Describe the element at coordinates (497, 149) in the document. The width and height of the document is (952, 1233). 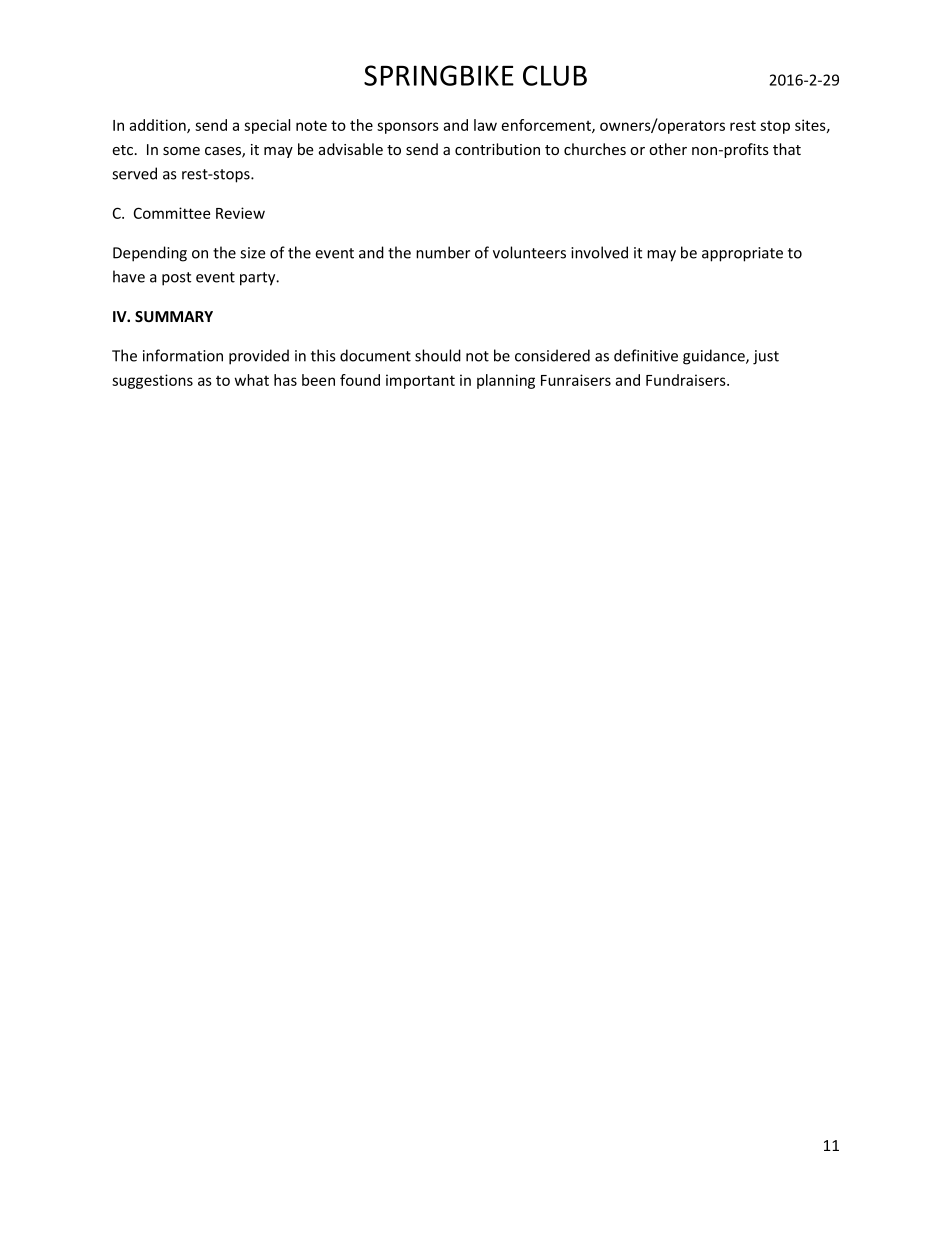
I see `contribution` at that location.
